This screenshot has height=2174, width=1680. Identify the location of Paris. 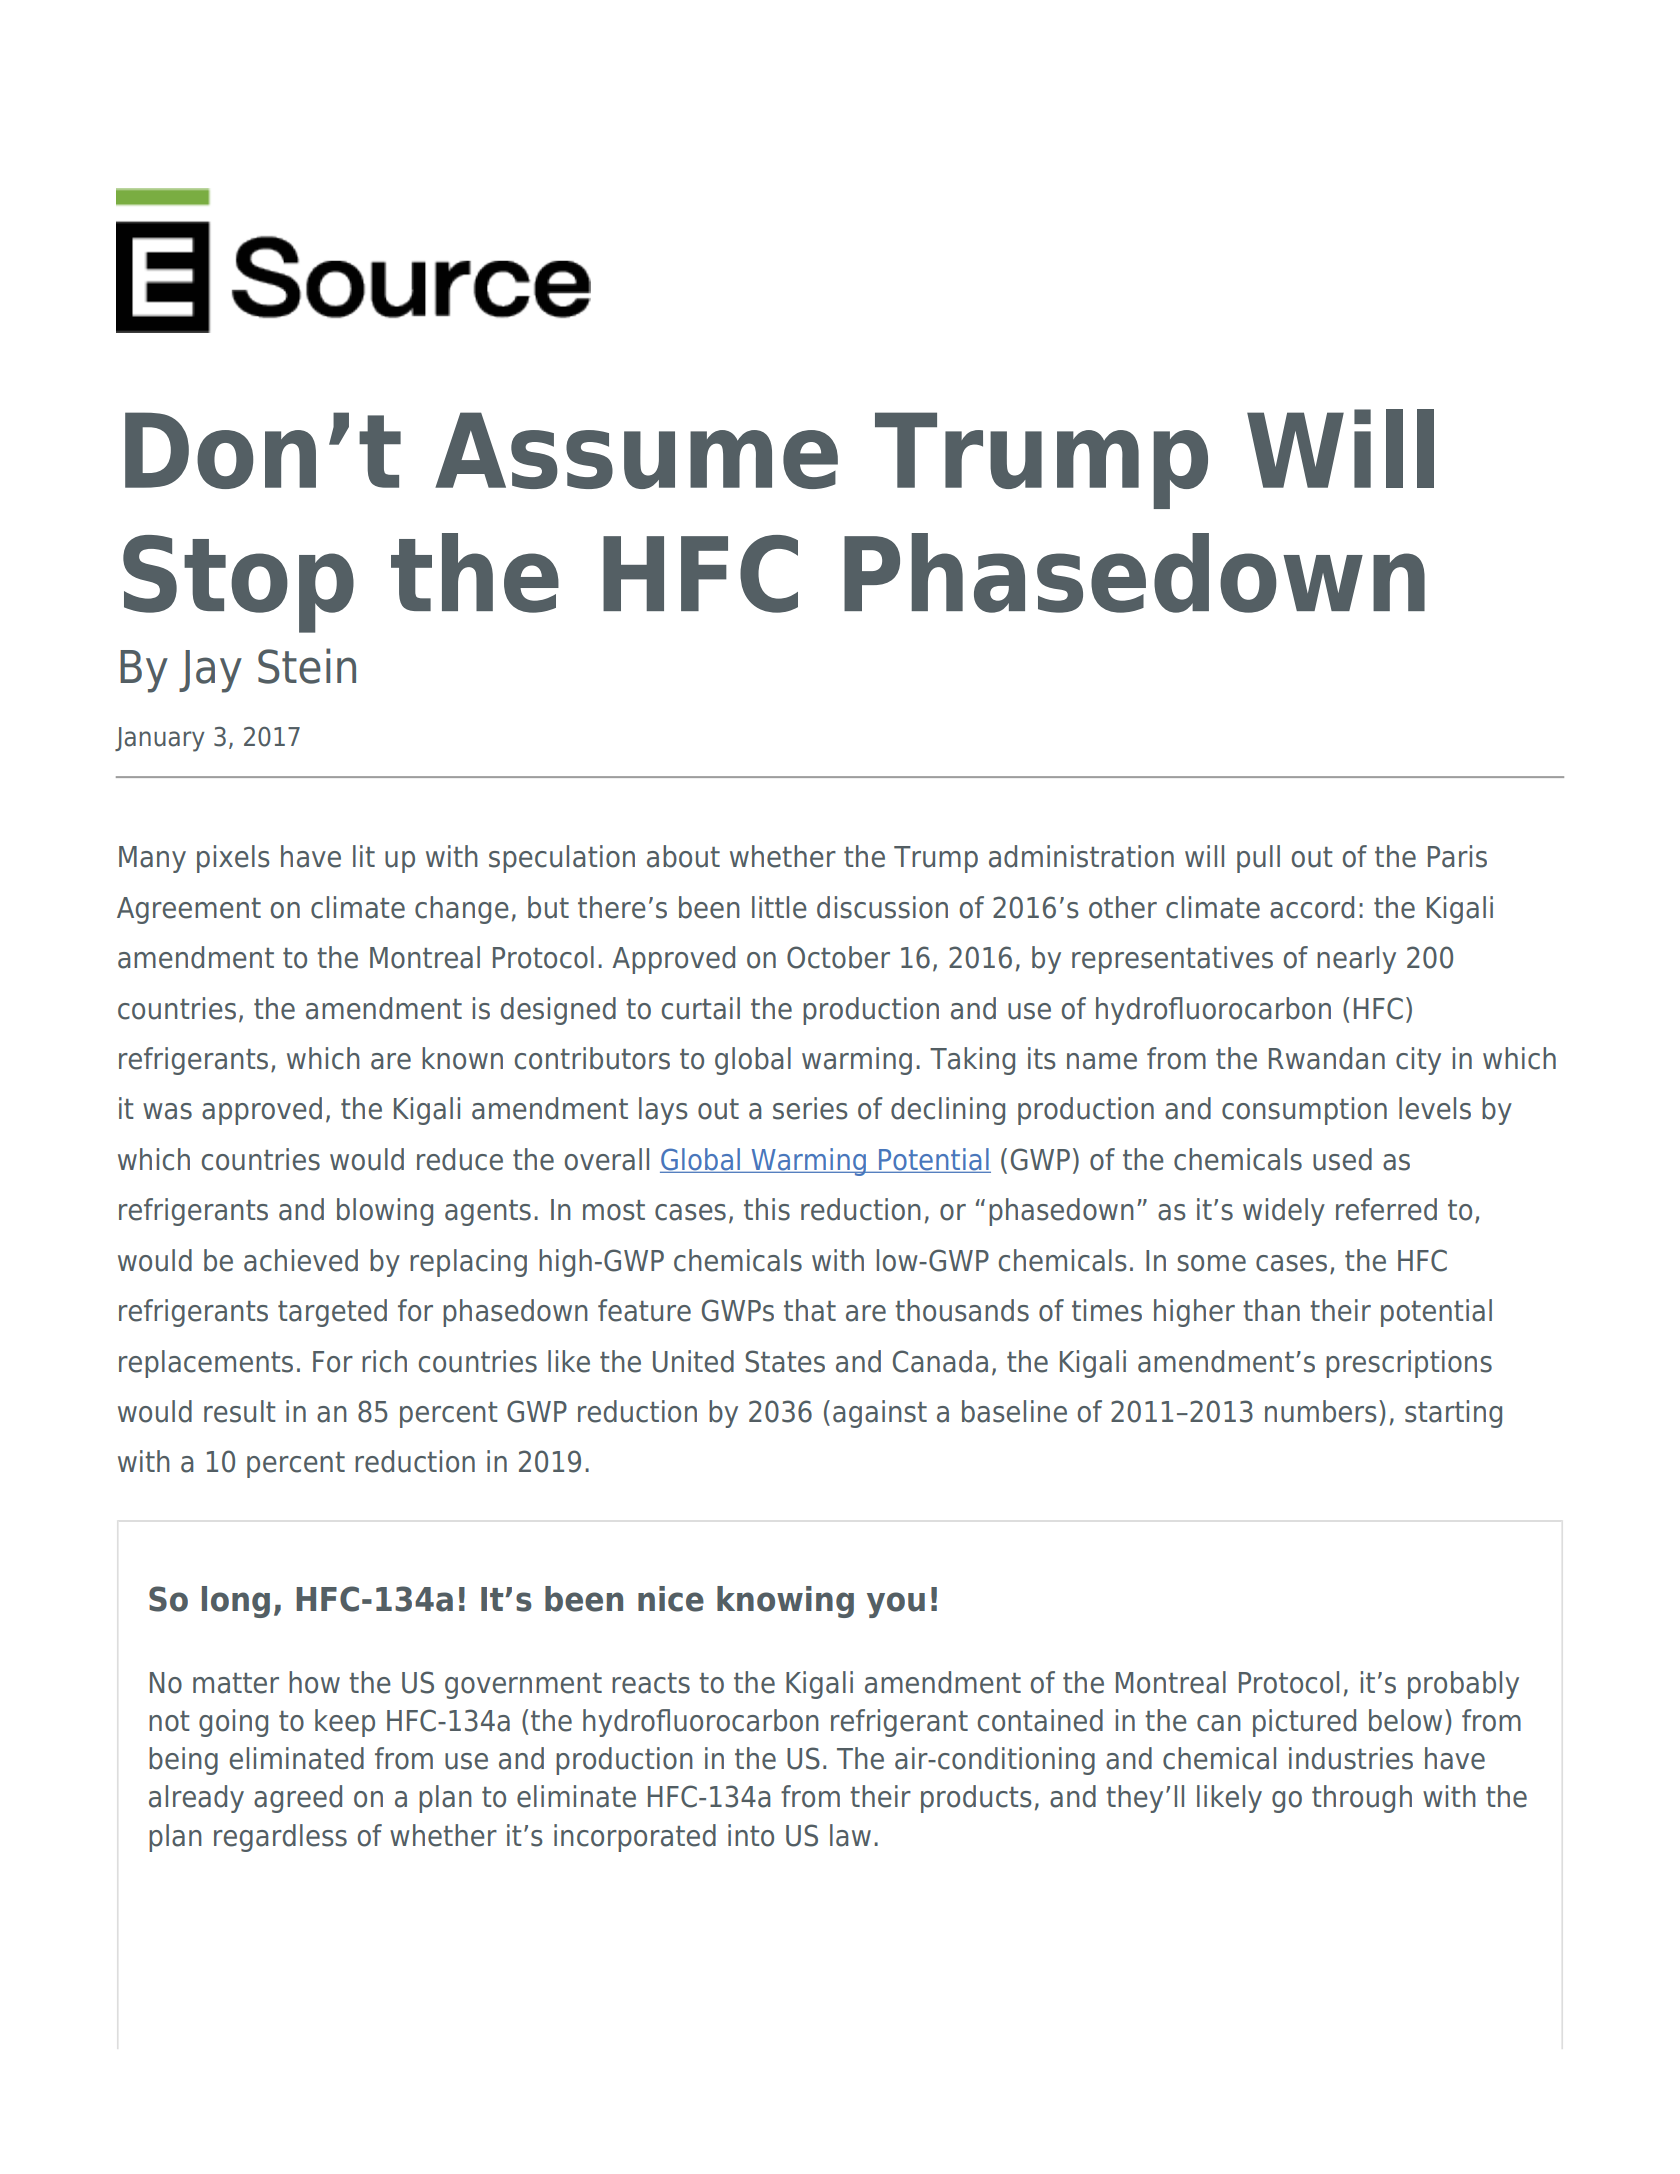
(1457, 856).
